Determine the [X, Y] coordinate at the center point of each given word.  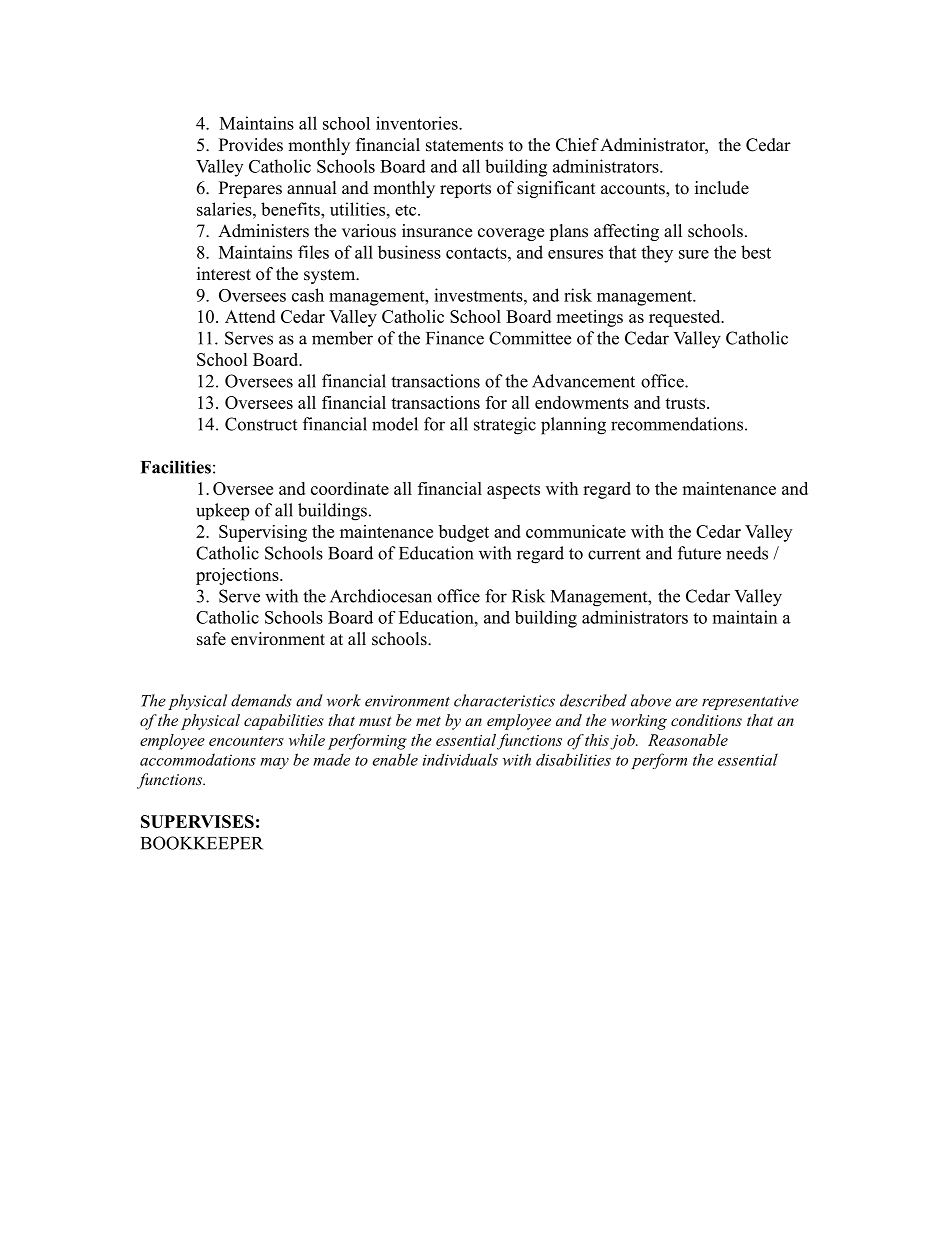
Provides [251, 145]
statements [464, 146]
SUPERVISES [197, 821]
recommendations [677, 424]
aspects [513, 491]
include [722, 188]
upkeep [222, 512]
